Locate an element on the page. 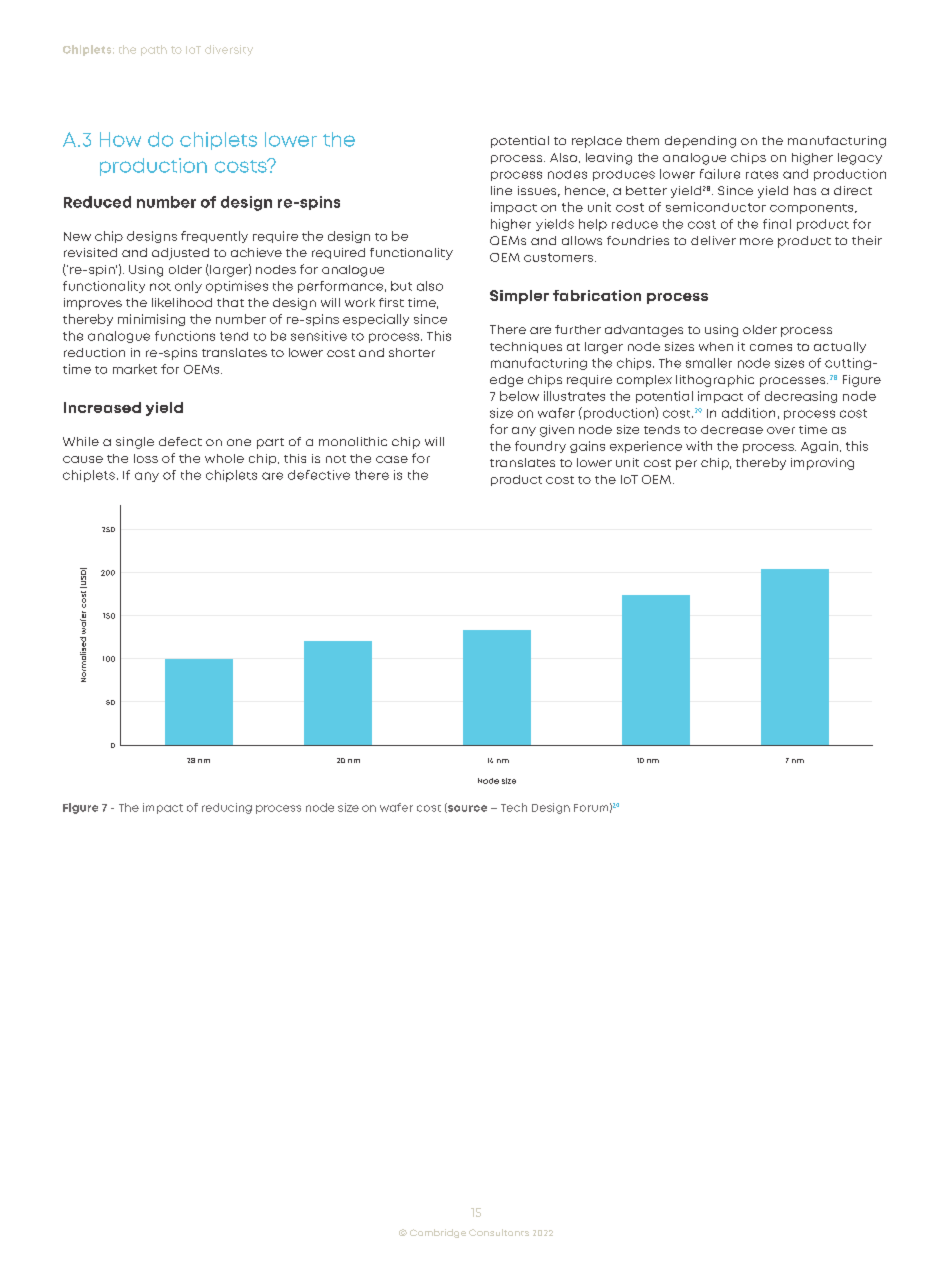 This page has height=1267, width=952. market is located at coordinates (135, 369).
